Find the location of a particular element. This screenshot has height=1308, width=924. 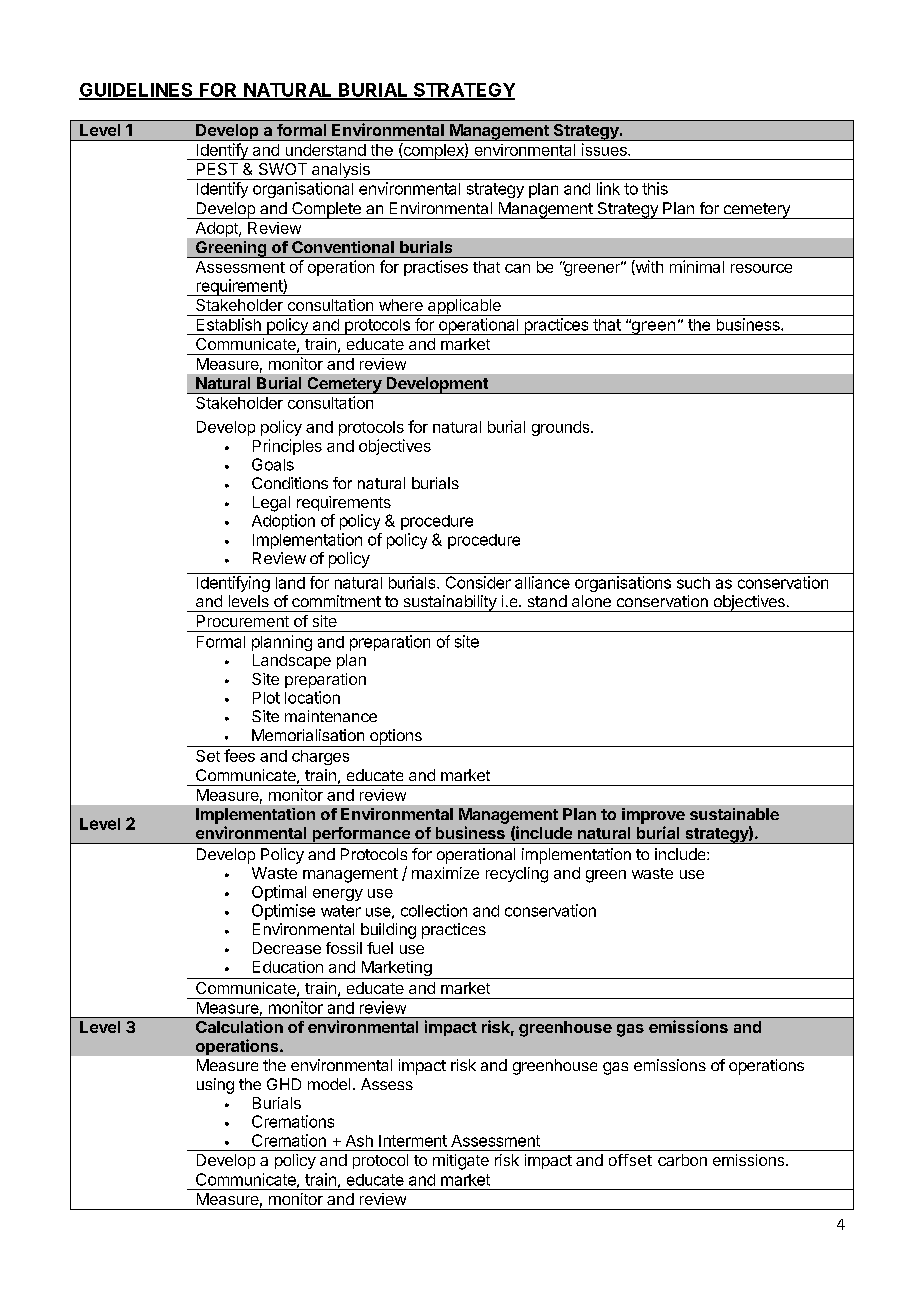

Principles is located at coordinates (287, 447).
